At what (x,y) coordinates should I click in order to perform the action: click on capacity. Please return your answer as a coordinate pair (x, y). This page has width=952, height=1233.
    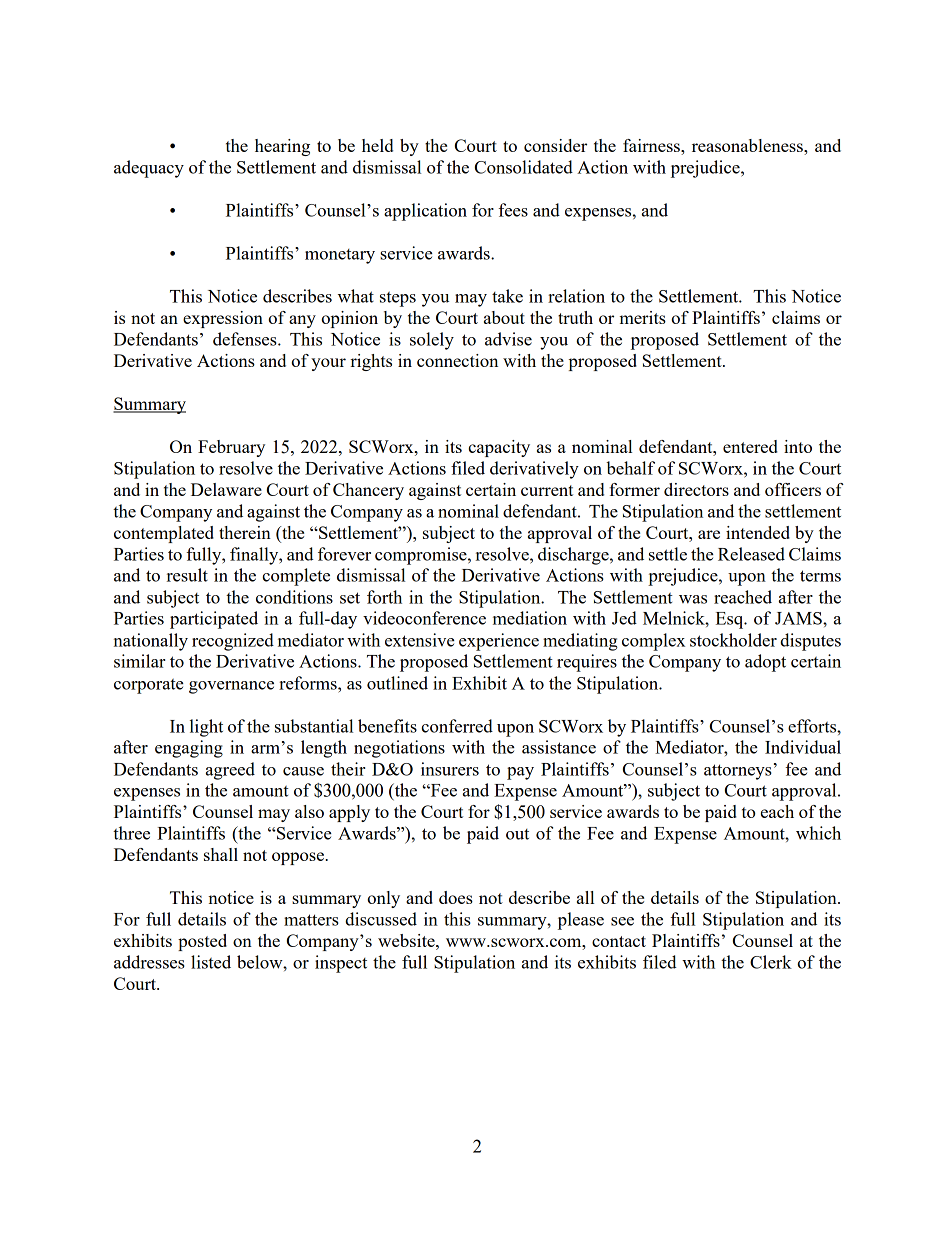
    Looking at the image, I should click on (499, 448).
